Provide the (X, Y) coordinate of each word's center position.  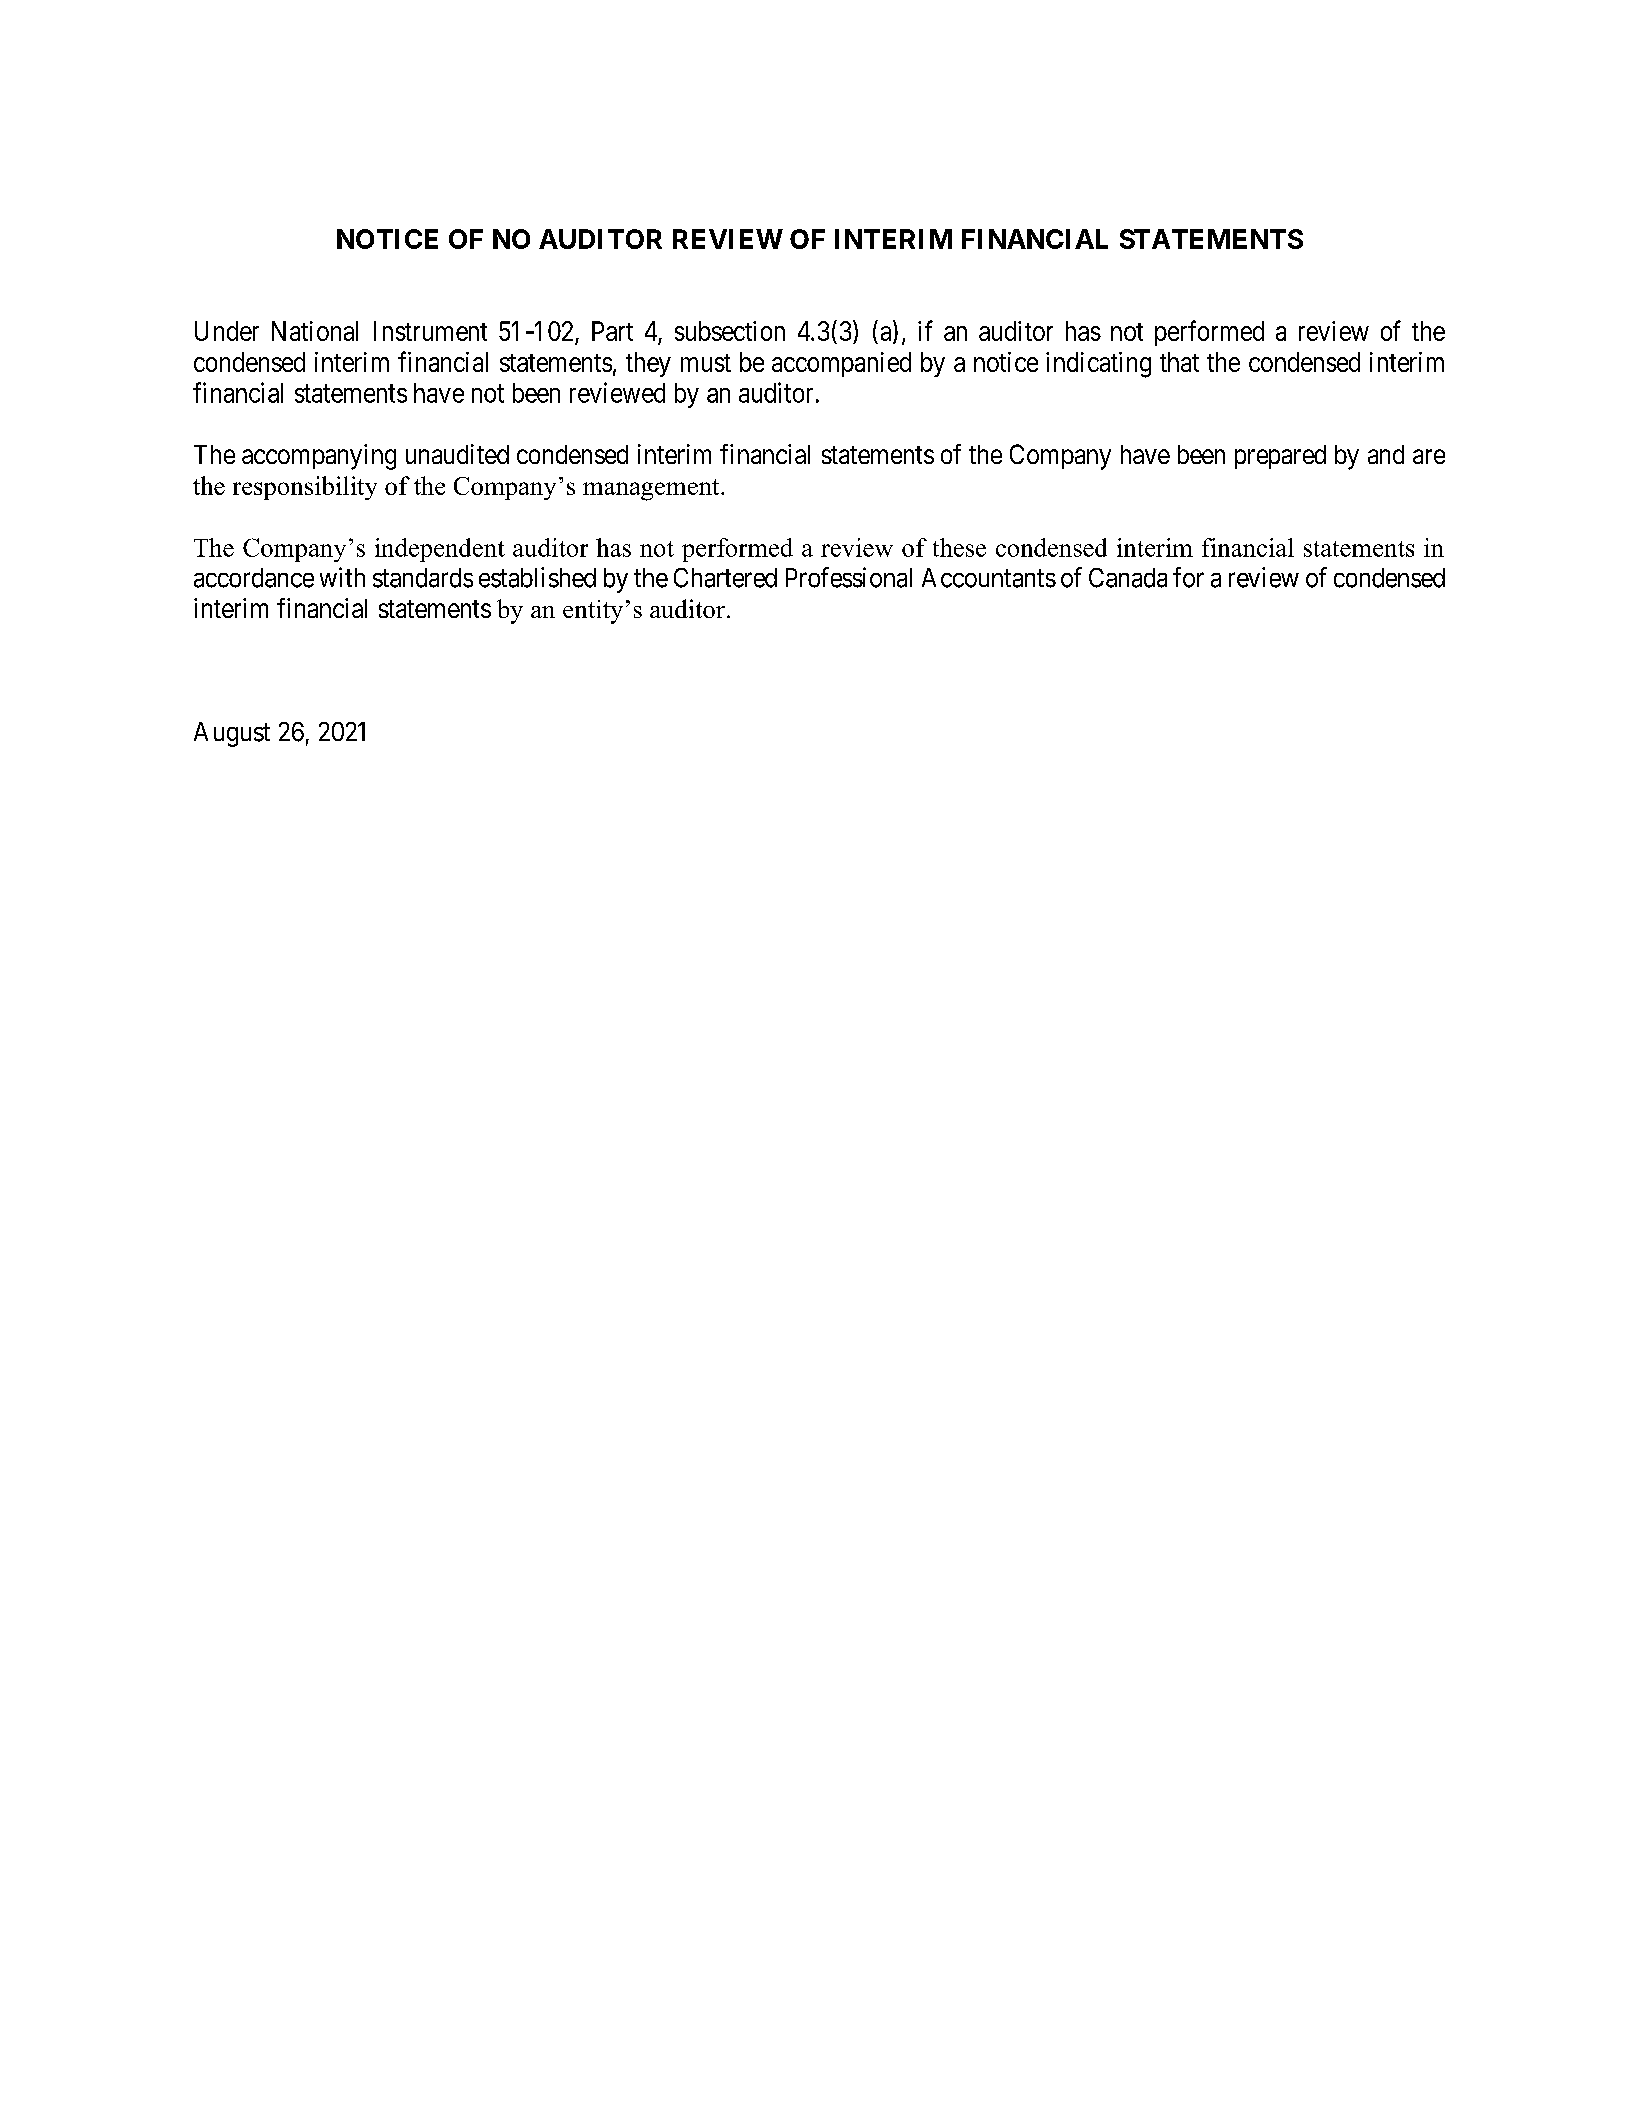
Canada (1128, 578)
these (959, 547)
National (315, 331)
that (1179, 362)
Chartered (725, 578)
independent (440, 550)
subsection (730, 331)
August (232, 734)
